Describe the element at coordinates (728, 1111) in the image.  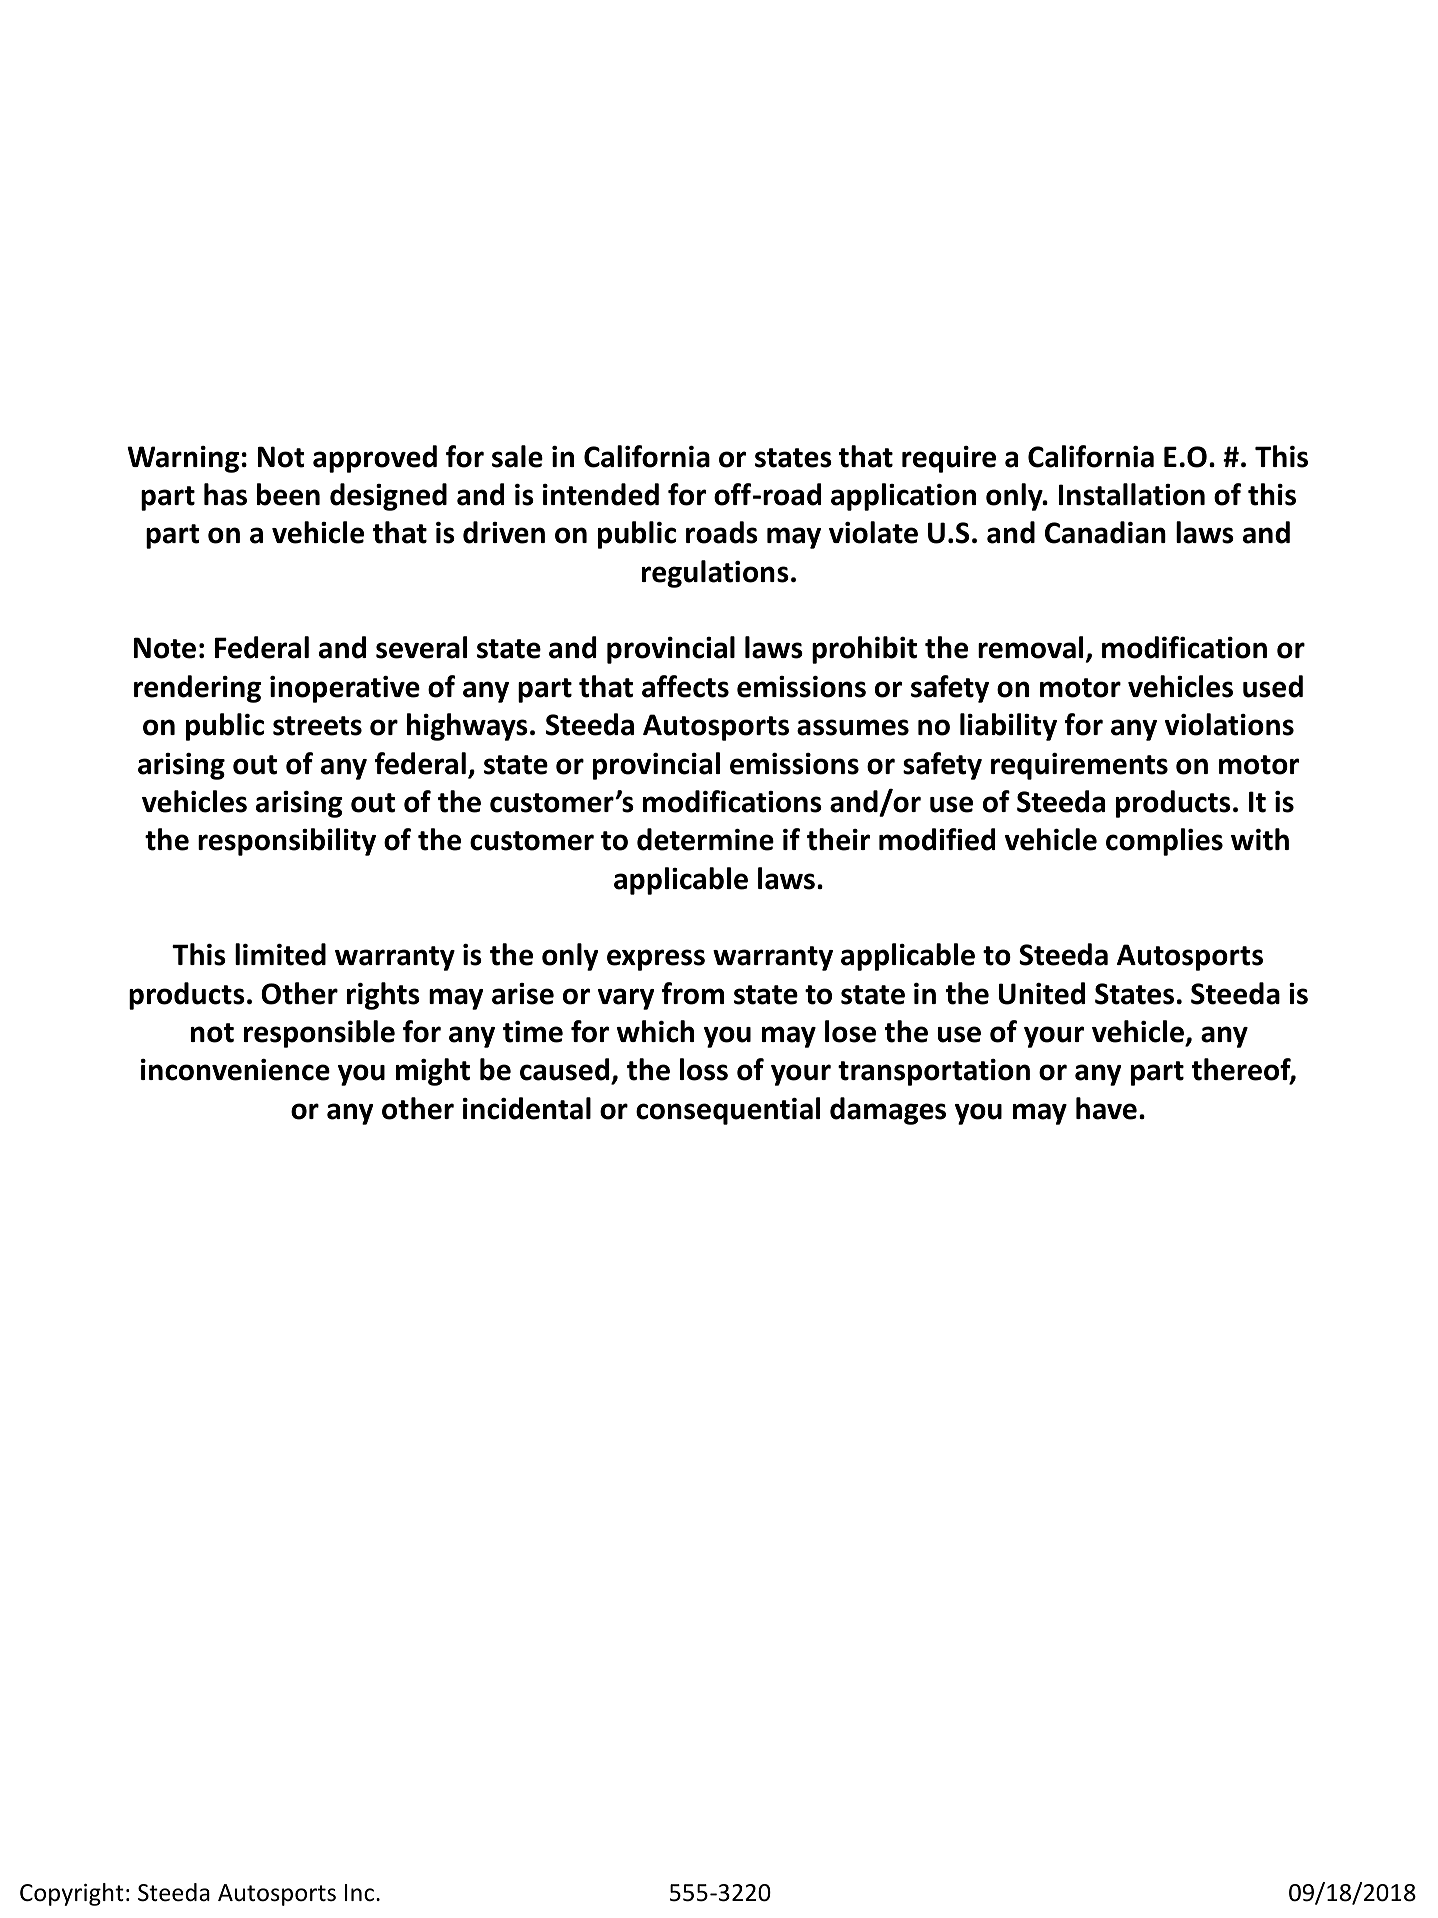
I see `consequential` at that location.
